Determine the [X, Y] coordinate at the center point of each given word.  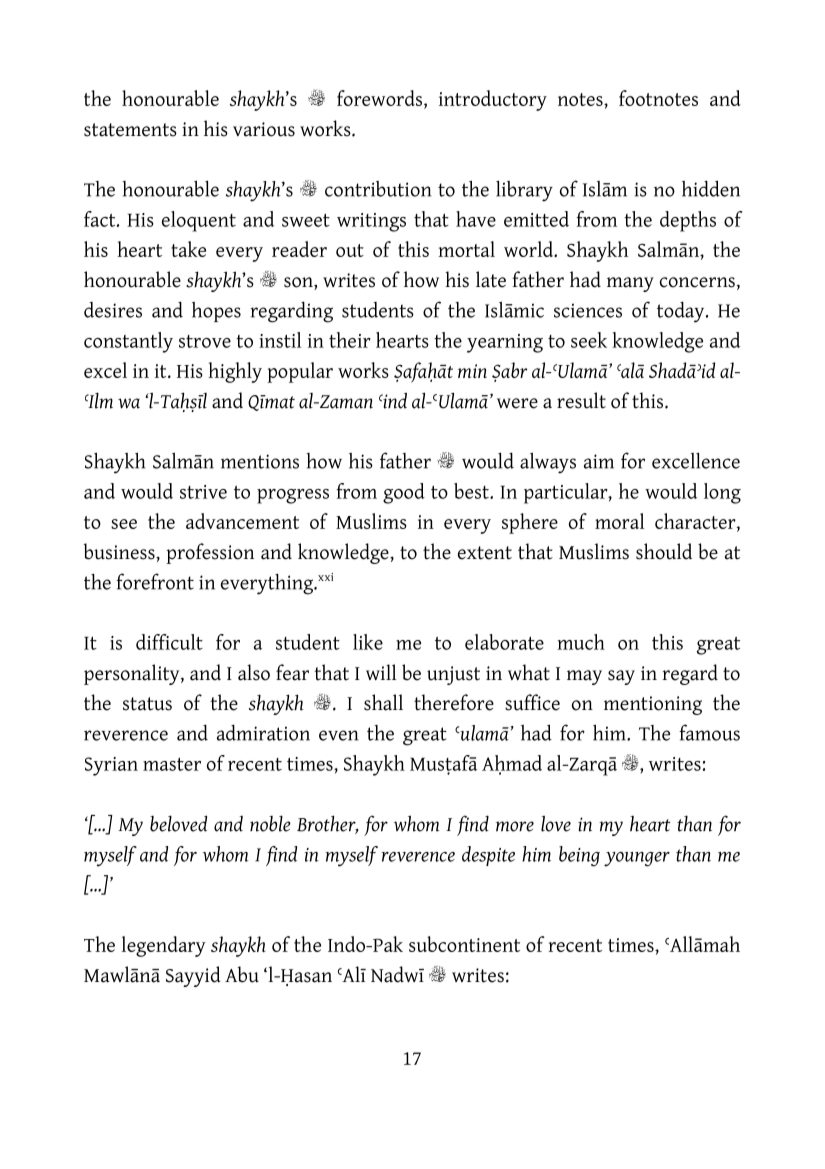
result [581, 400]
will [381, 672]
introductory [493, 100]
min [472, 371]
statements [130, 130]
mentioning [653, 705]
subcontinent [464, 944]
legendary [164, 946]
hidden [711, 188]
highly [235, 372]
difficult [169, 642]
